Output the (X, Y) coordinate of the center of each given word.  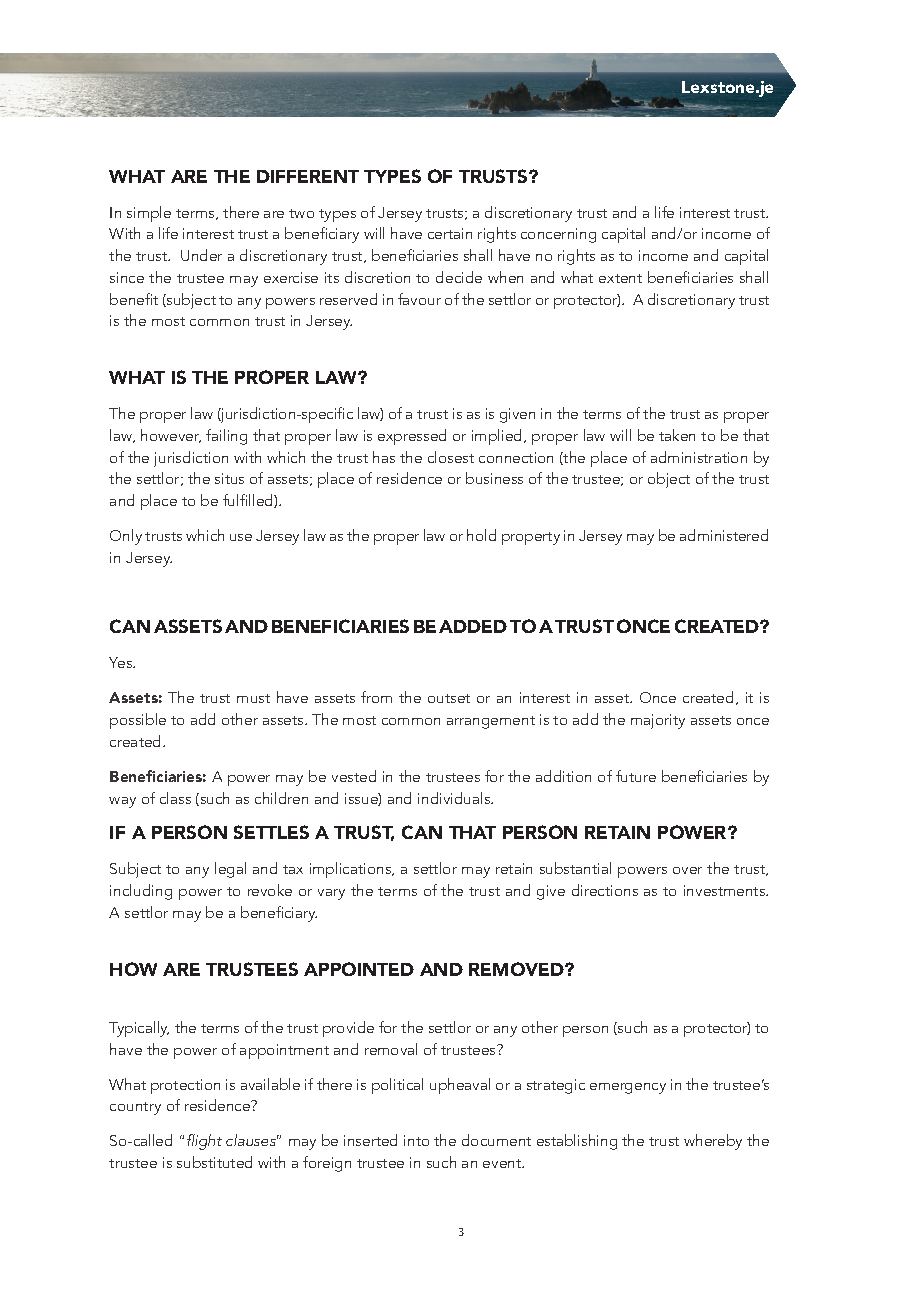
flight (204, 1142)
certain (450, 233)
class (175, 798)
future (636, 776)
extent (620, 278)
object (669, 480)
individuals (455, 798)
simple (149, 214)
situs (229, 478)
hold (481, 535)
